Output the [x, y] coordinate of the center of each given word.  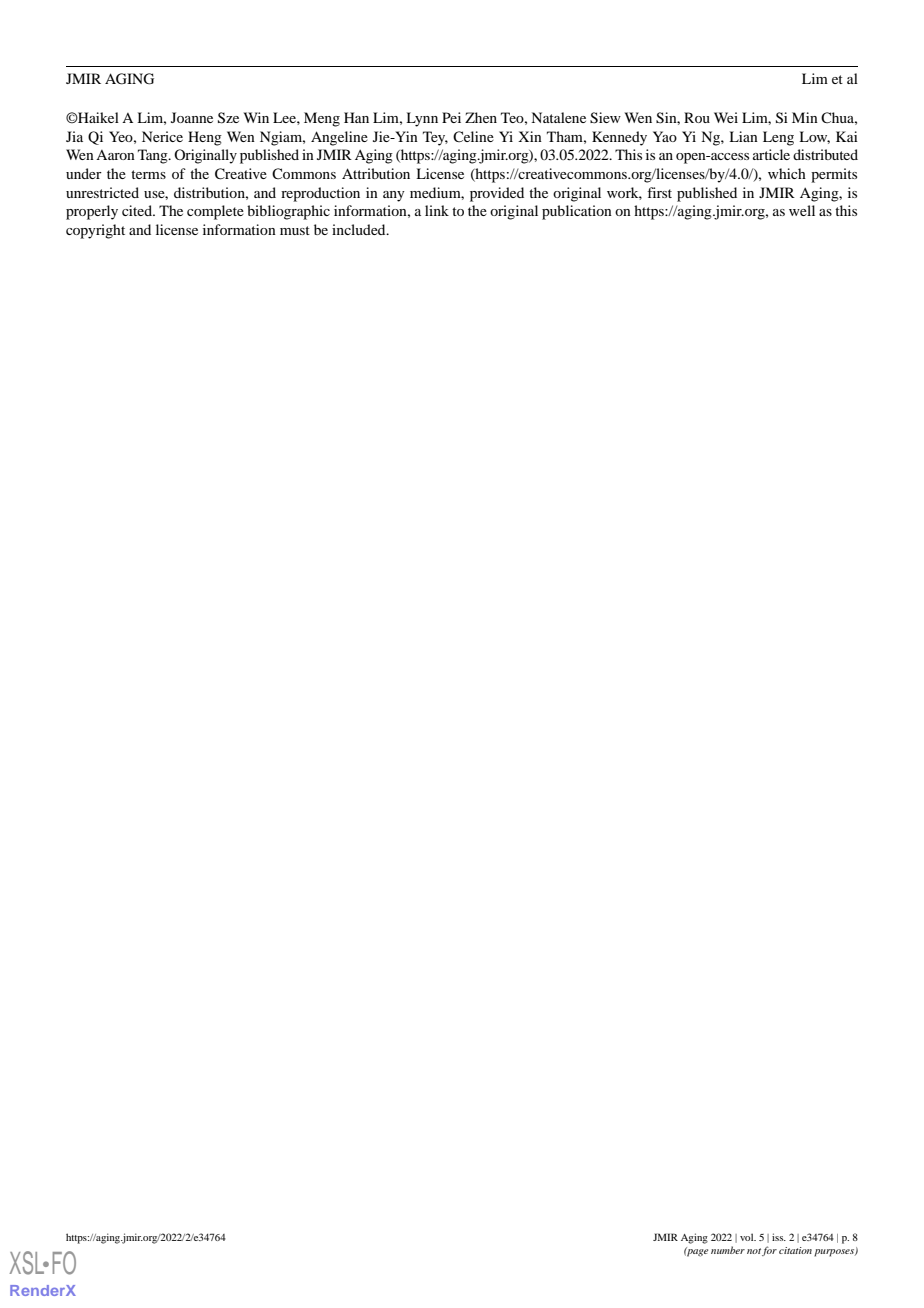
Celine [473, 136]
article [771, 154]
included [360, 229]
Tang [154, 156]
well [802, 210]
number [728, 1250]
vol [748, 1237]
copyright [95, 231]
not [754, 1251]
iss [779, 1237]
